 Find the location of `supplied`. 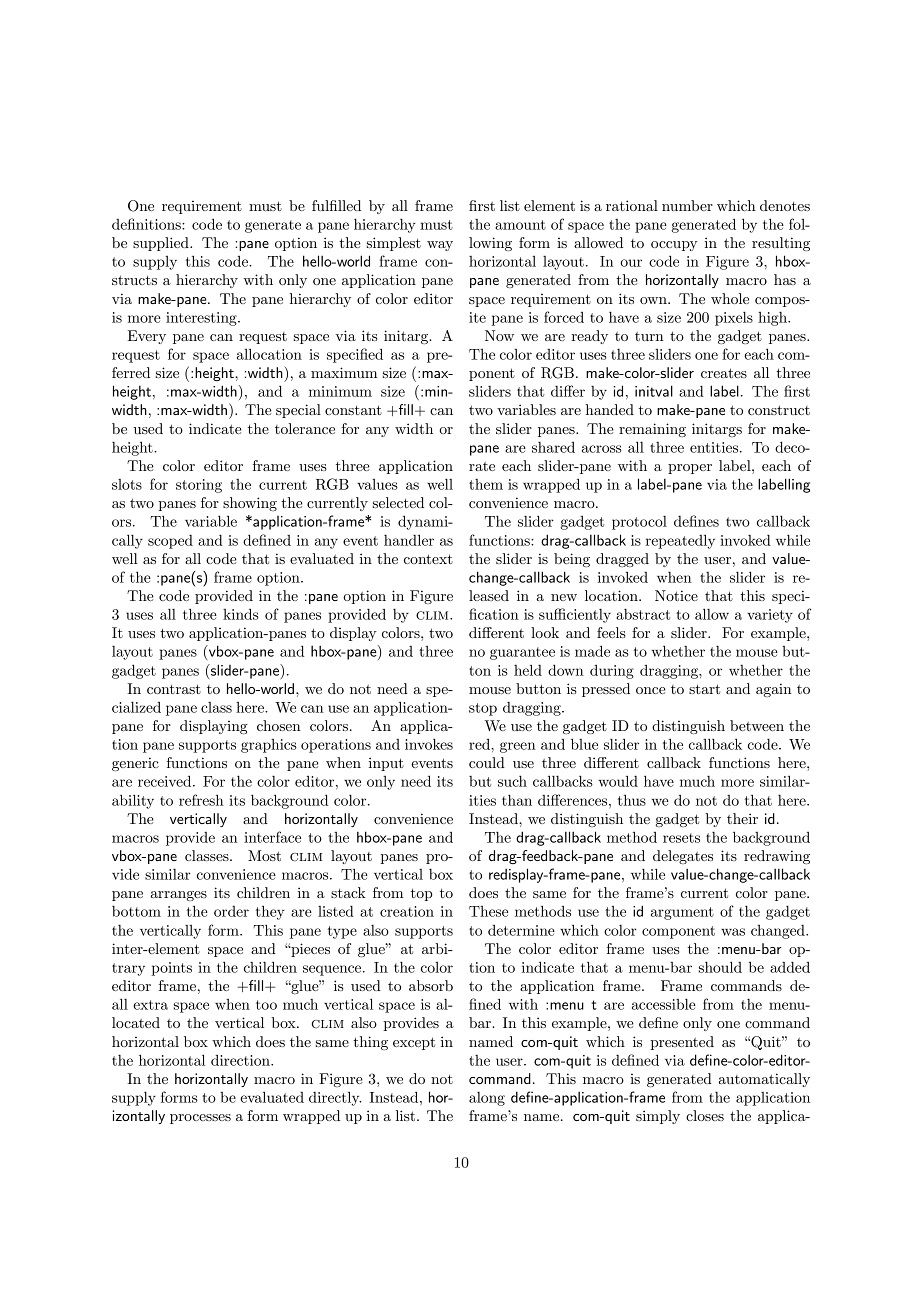

supplied is located at coordinates (162, 244).
